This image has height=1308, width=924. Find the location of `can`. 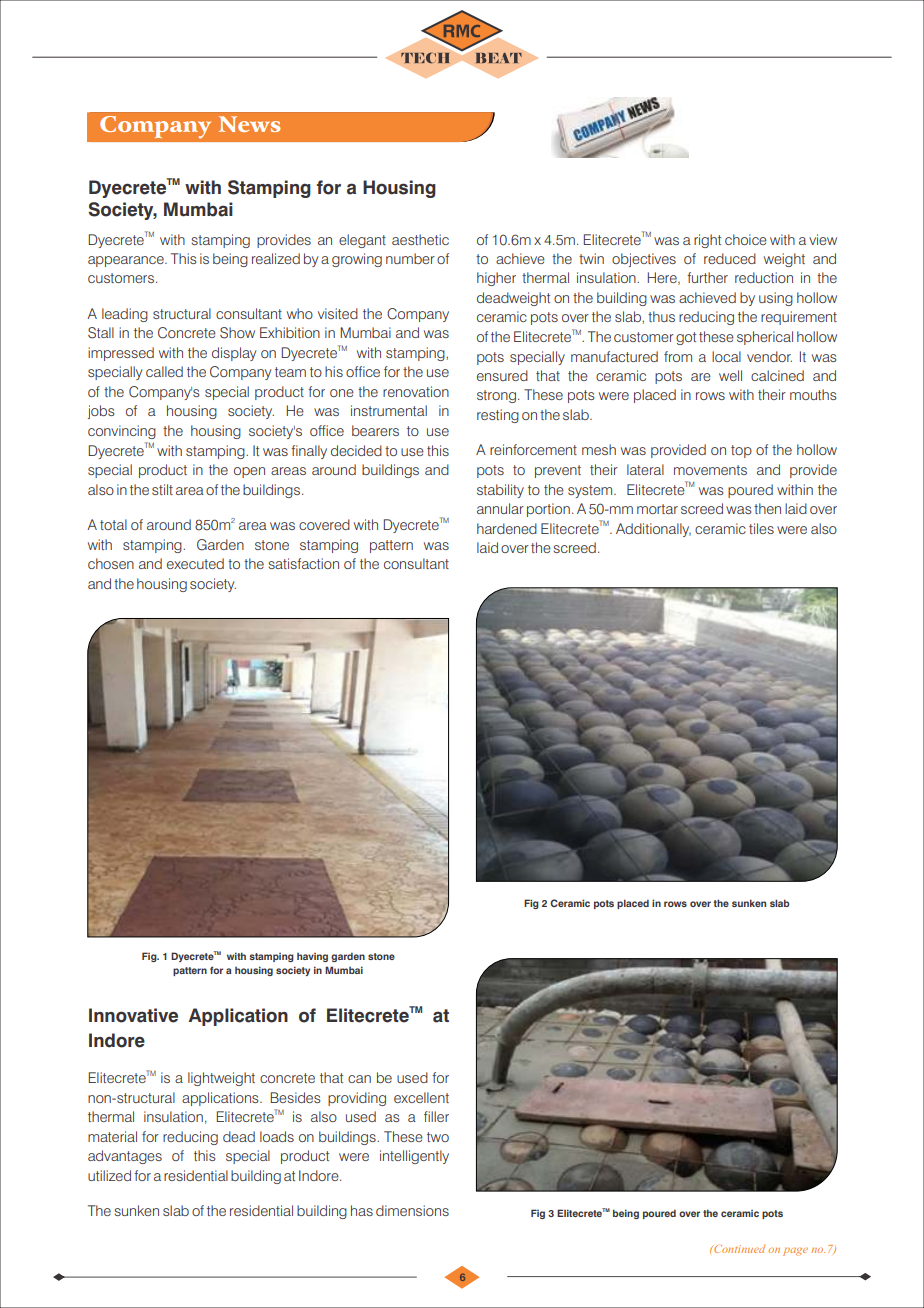

can is located at coordinates (359, 1079).
